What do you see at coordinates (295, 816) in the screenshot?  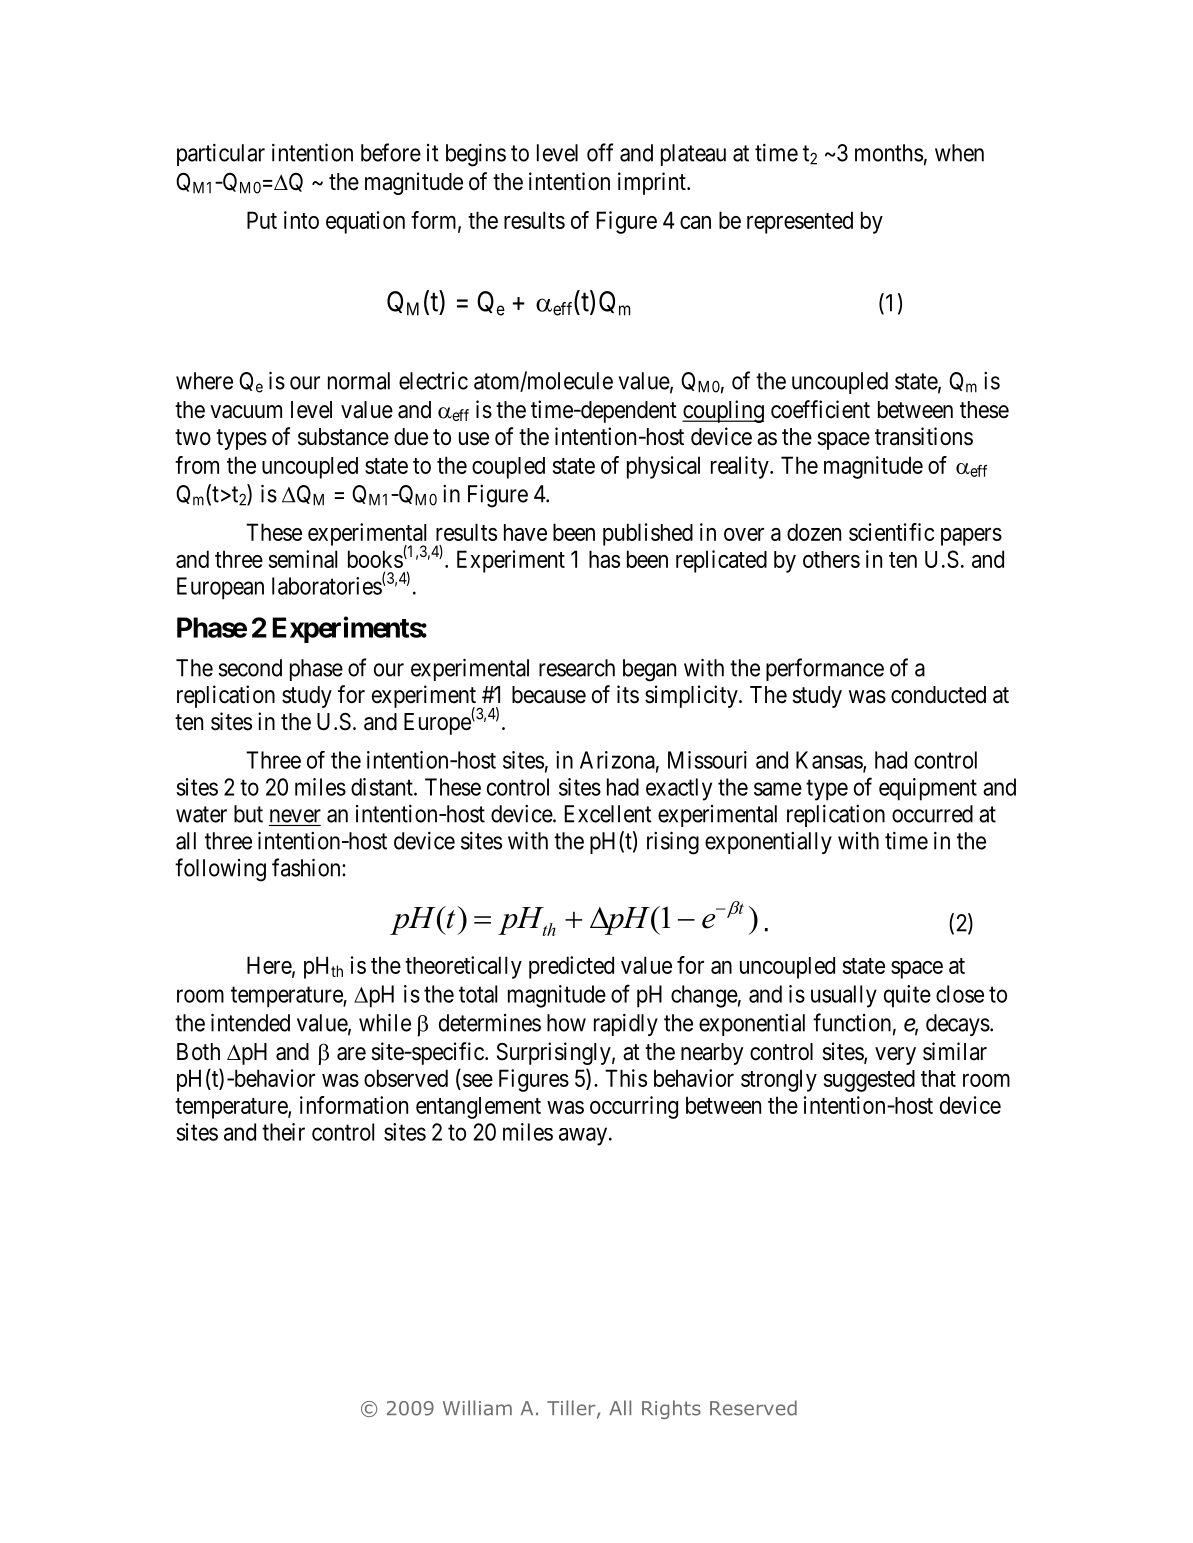 I see `never` at bounding box center [295, 816].
